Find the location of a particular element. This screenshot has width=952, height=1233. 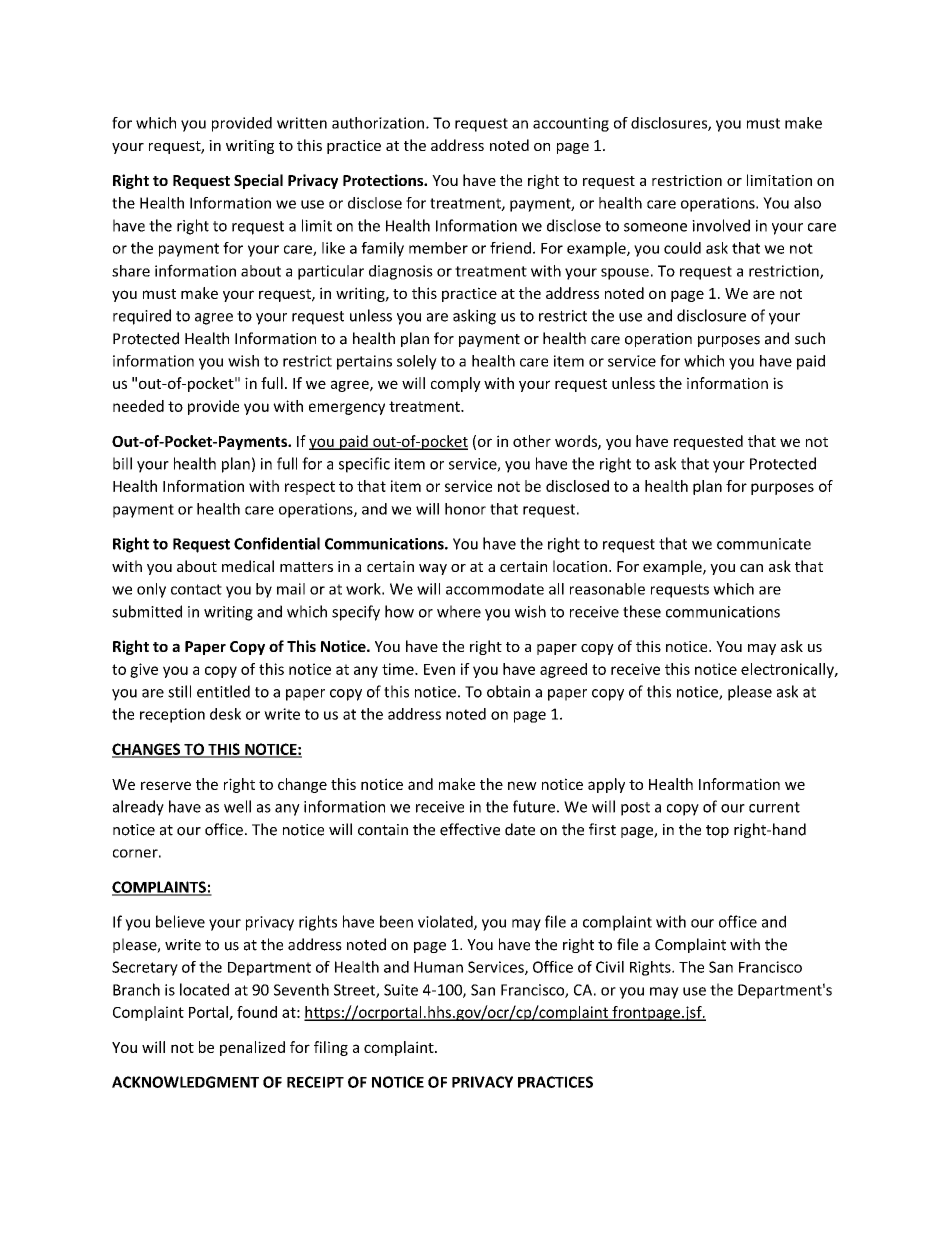

Civil is located at coordinates (610, 967).
